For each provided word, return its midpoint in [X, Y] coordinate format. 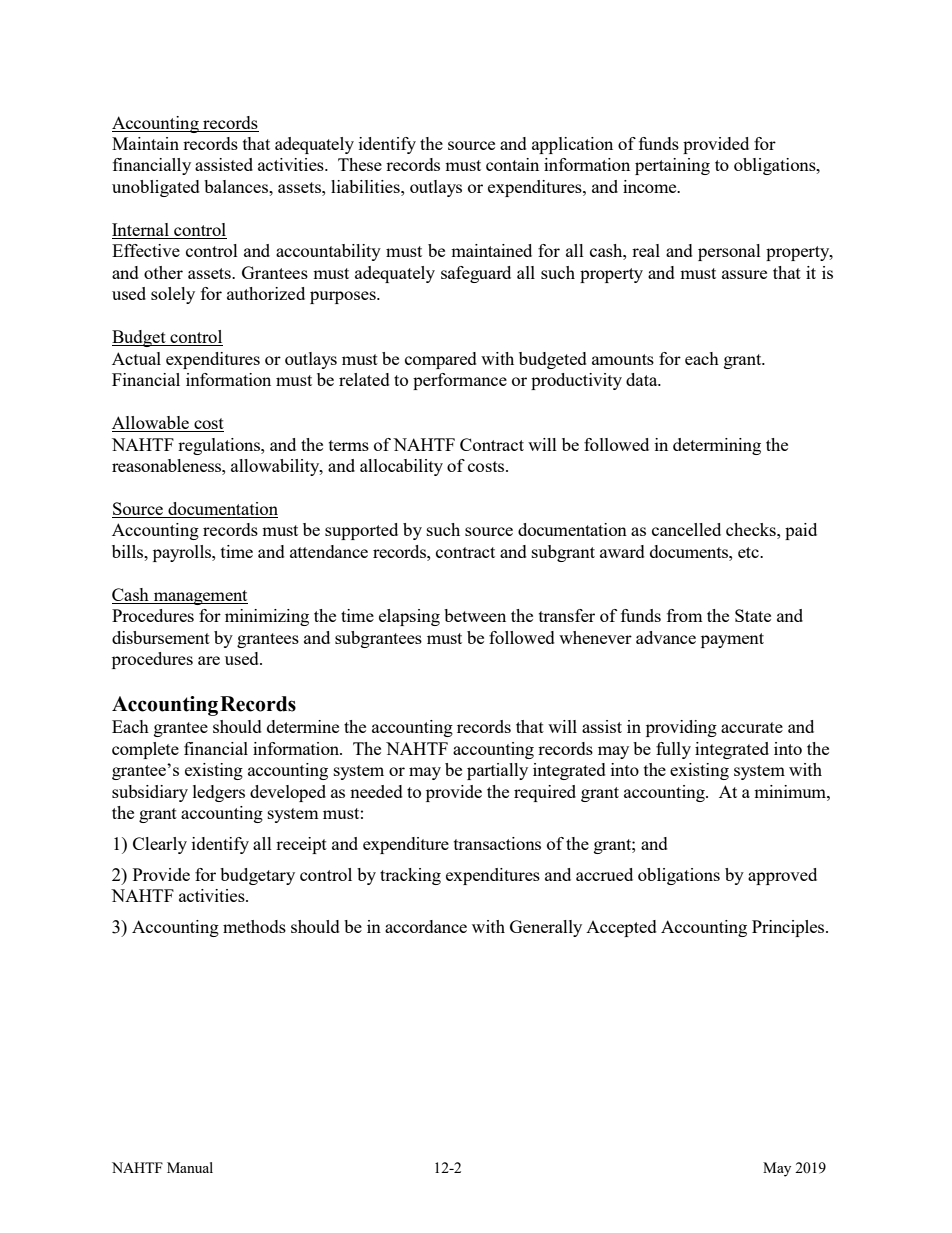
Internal [141, 231]
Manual [190, 1167]
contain [512, 164]
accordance [426, 926]
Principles [789, 928]
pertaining [672, 166]
